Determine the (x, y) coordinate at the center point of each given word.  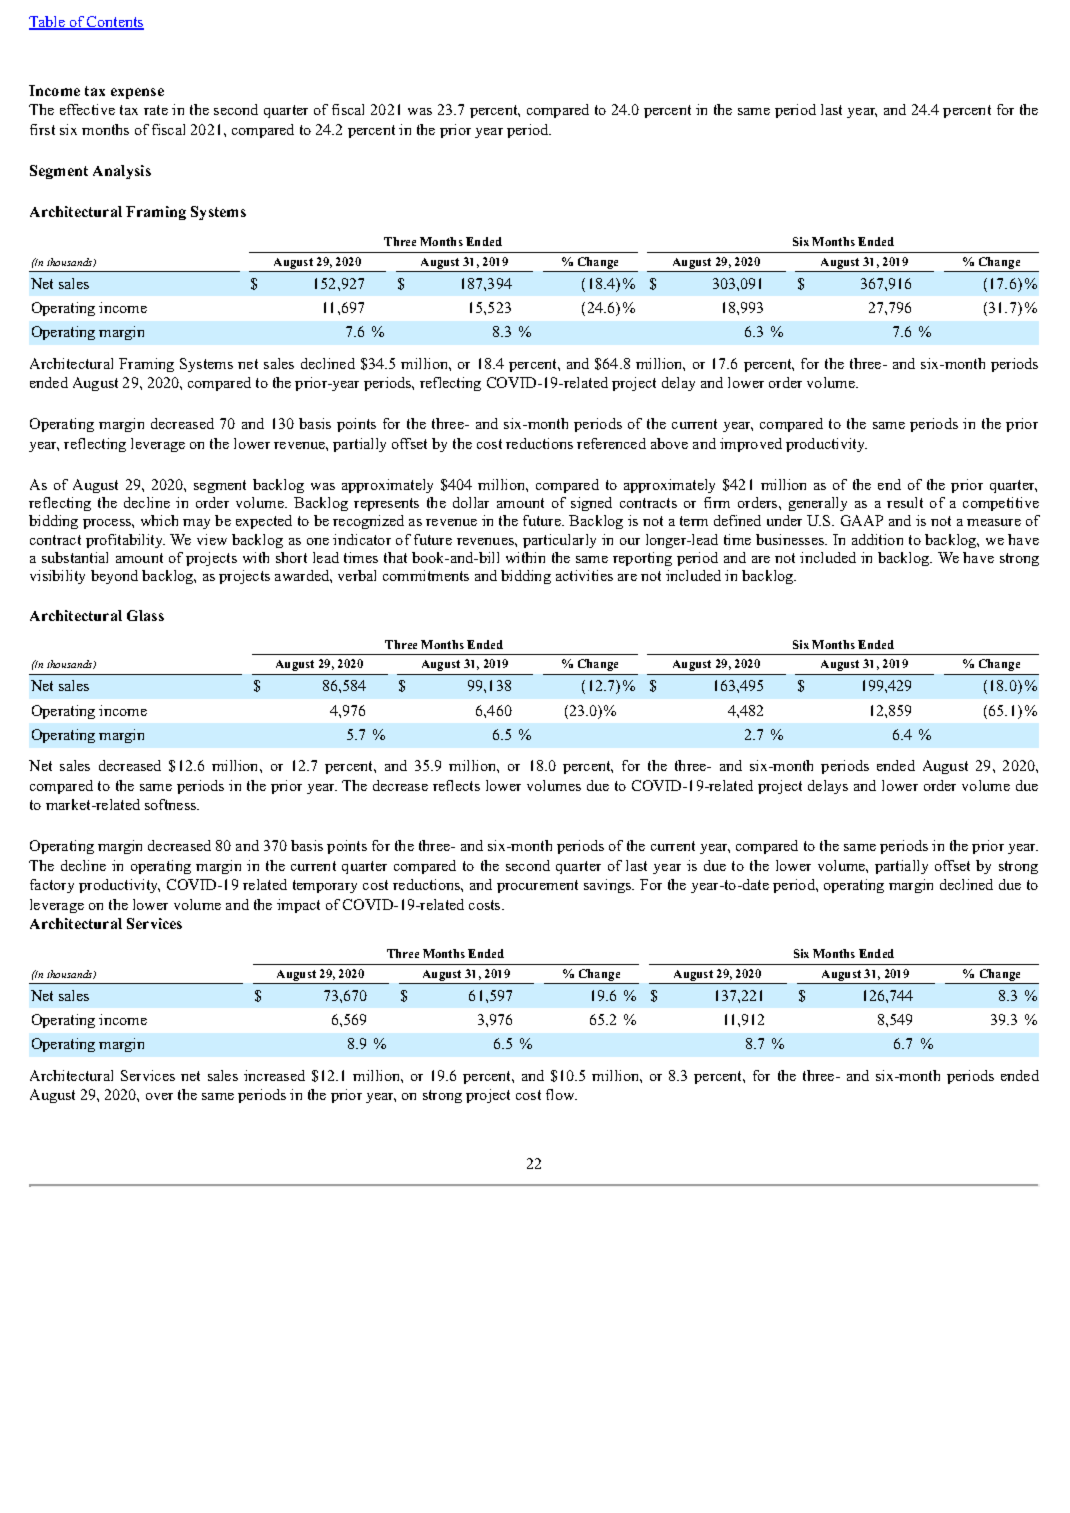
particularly (559, 541)
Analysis (122, 172)
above (669, 443)
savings (609, 886)
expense (137, 93)
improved (751, 445)
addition (877, 539)
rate (156, 110)
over (159, 1096)
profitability (125, 541)
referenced (611, 443)
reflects (456, 785)
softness (172, 804)
